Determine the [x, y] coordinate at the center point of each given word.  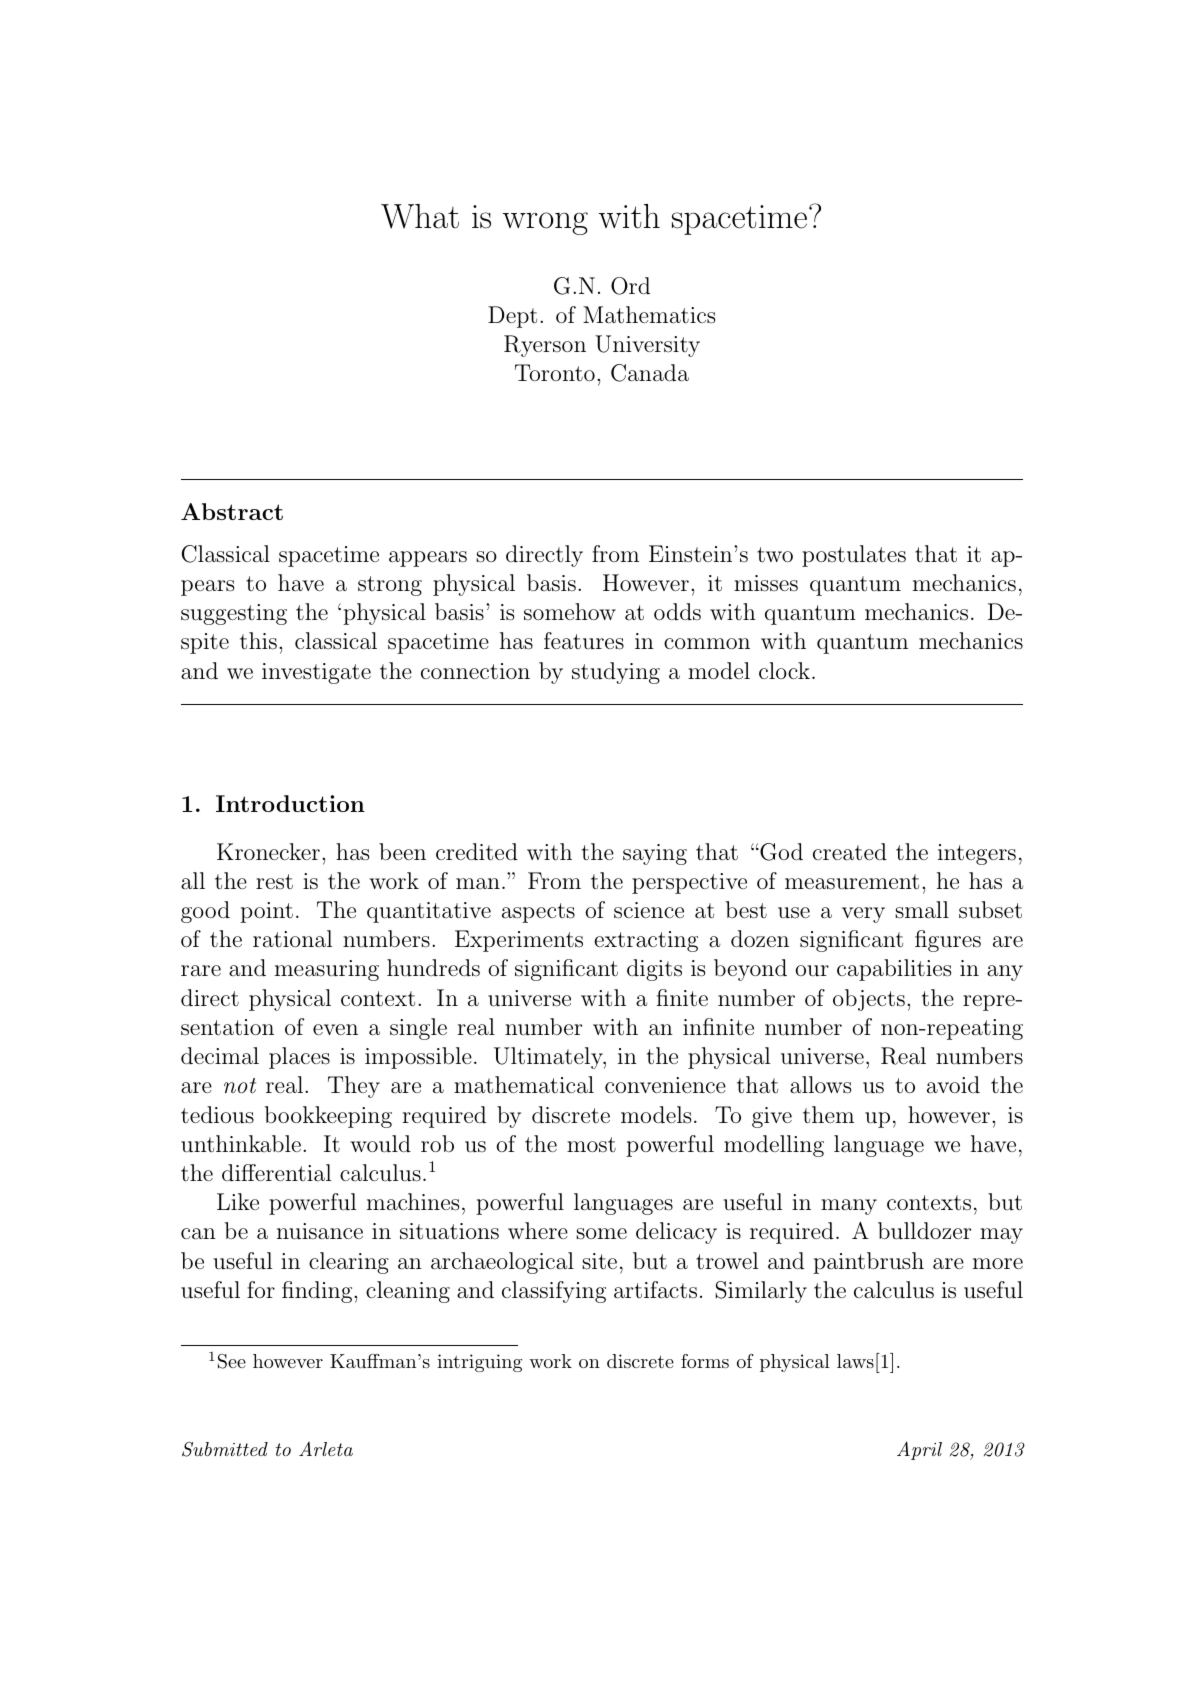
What [420, 216]
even [335, 1029]
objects [869, 1000]
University [647, 346]
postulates [854, 556]
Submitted [225, 1449]
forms [705, 1361]
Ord [630, 286]
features [584, 641]
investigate [316, 673]
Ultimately [549, 1058]
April [919, 1450]
